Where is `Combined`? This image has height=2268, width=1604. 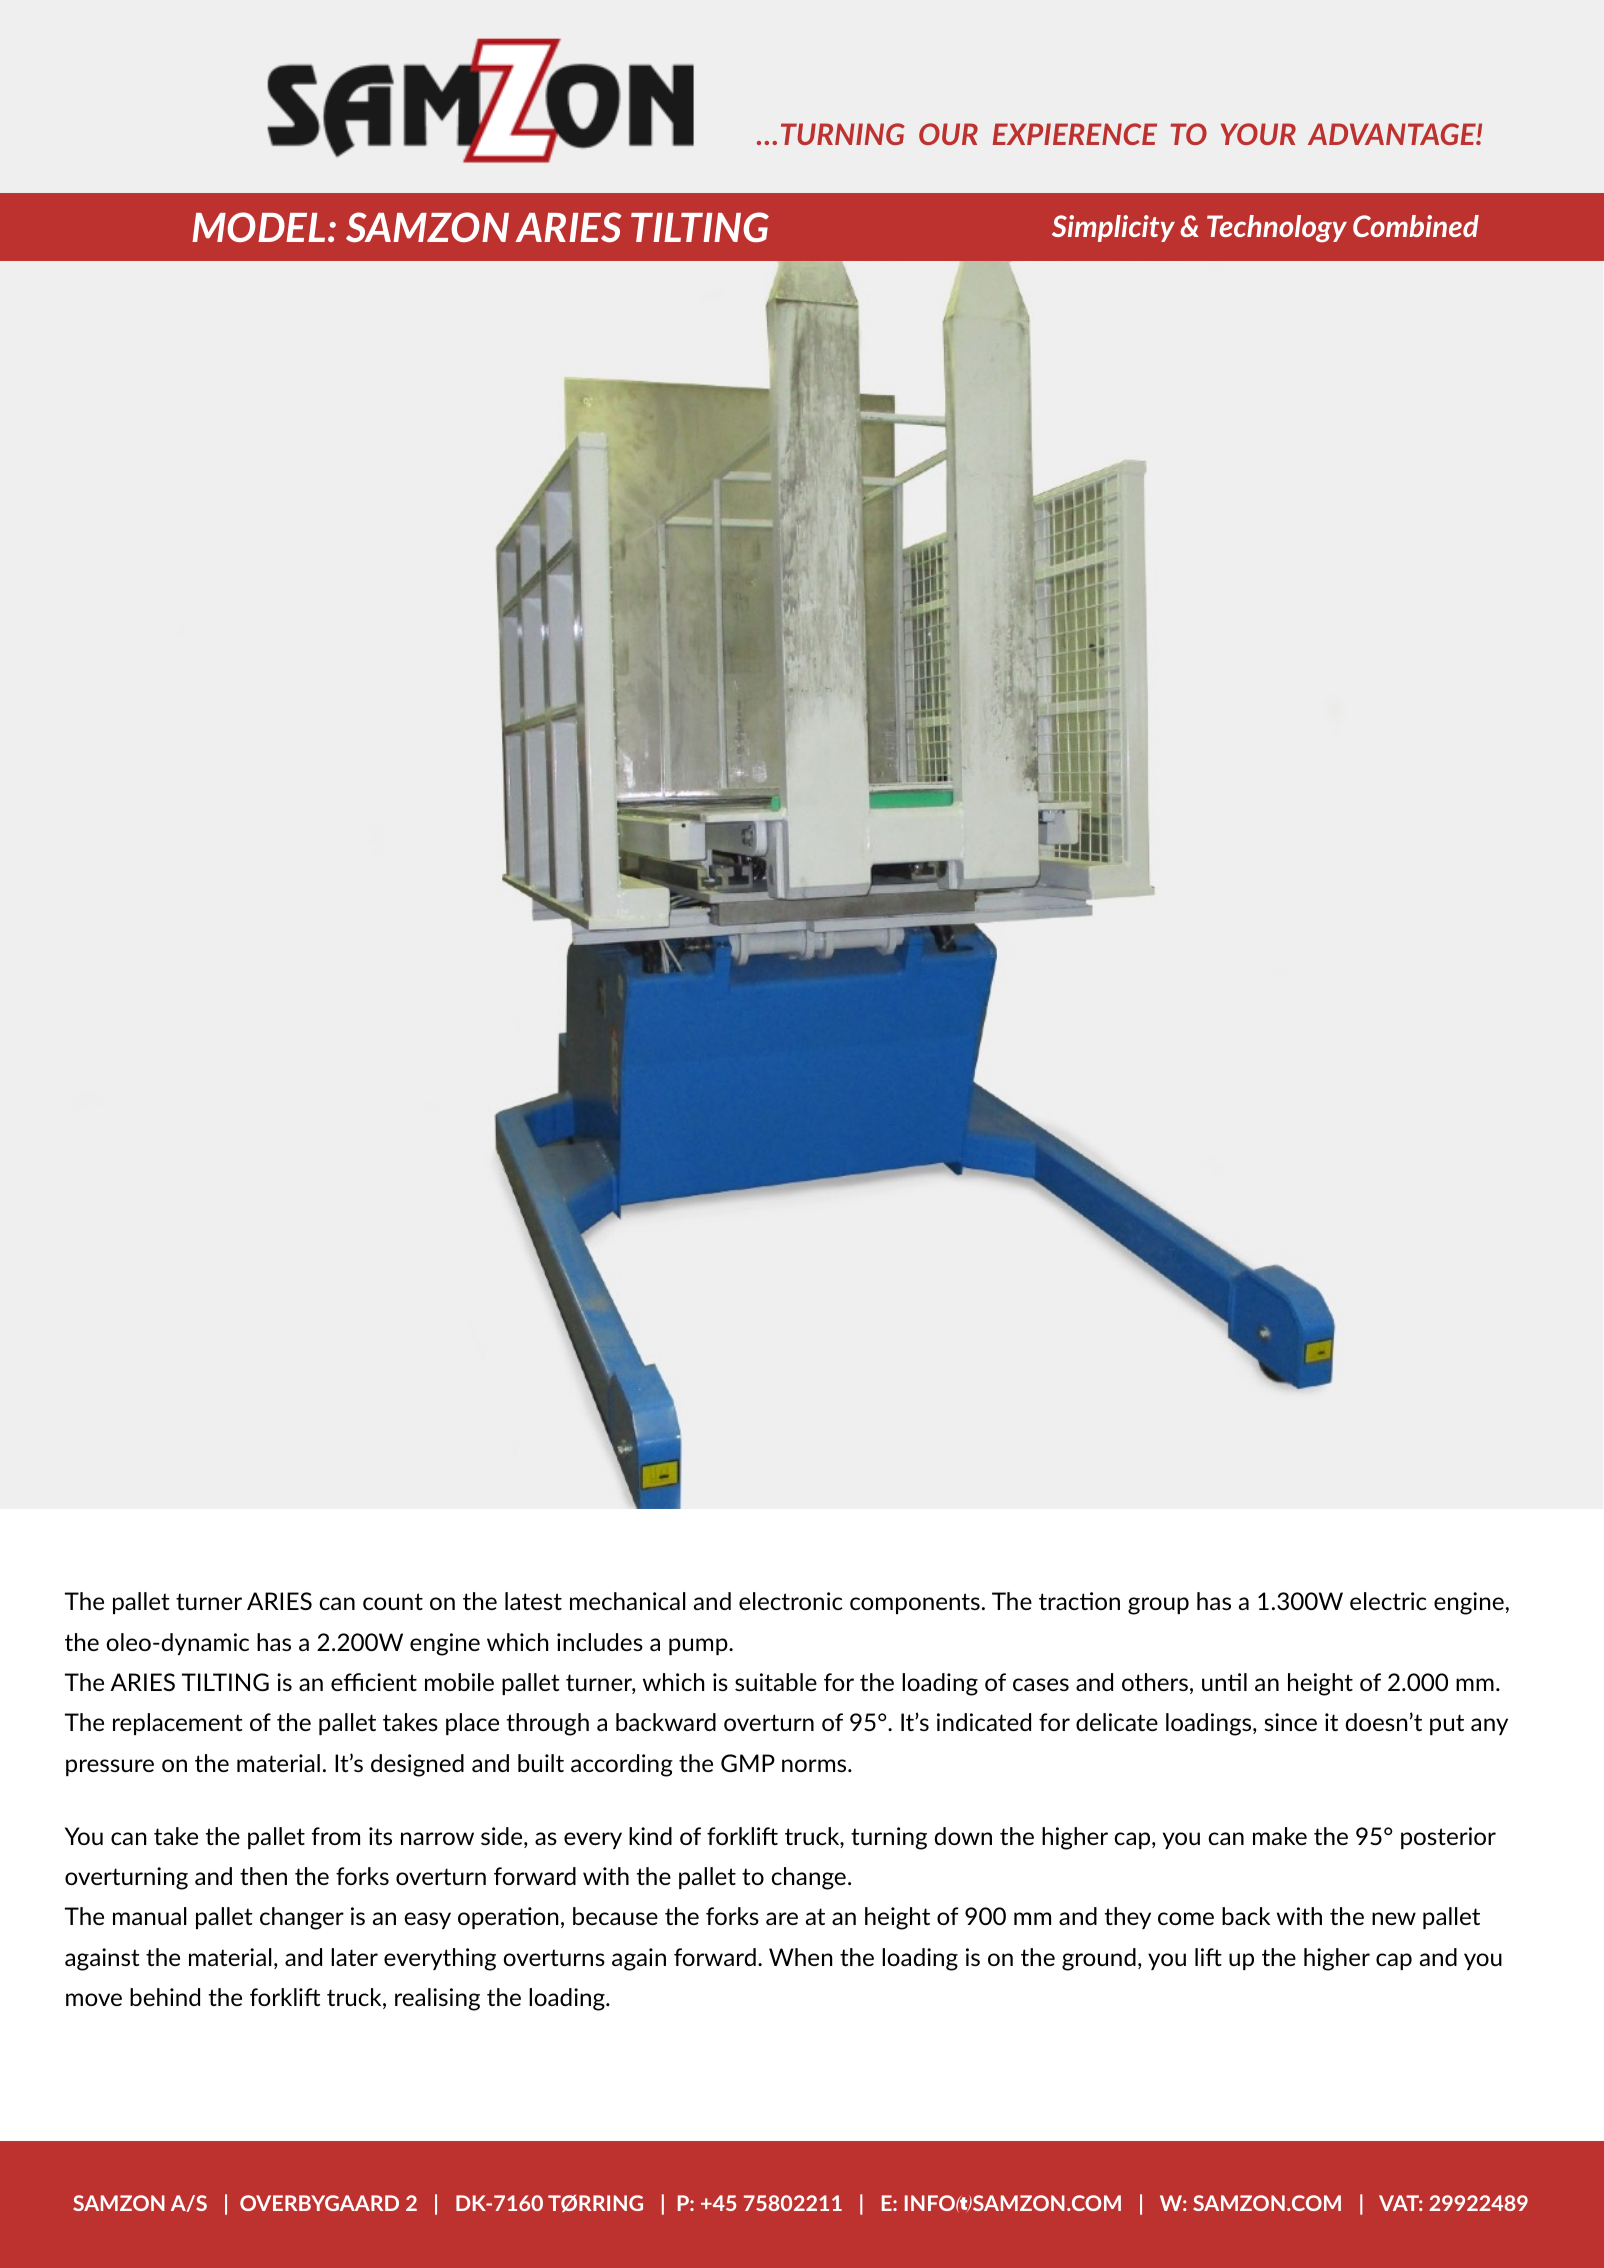 Combined is located at coordinates (1416, 226).
